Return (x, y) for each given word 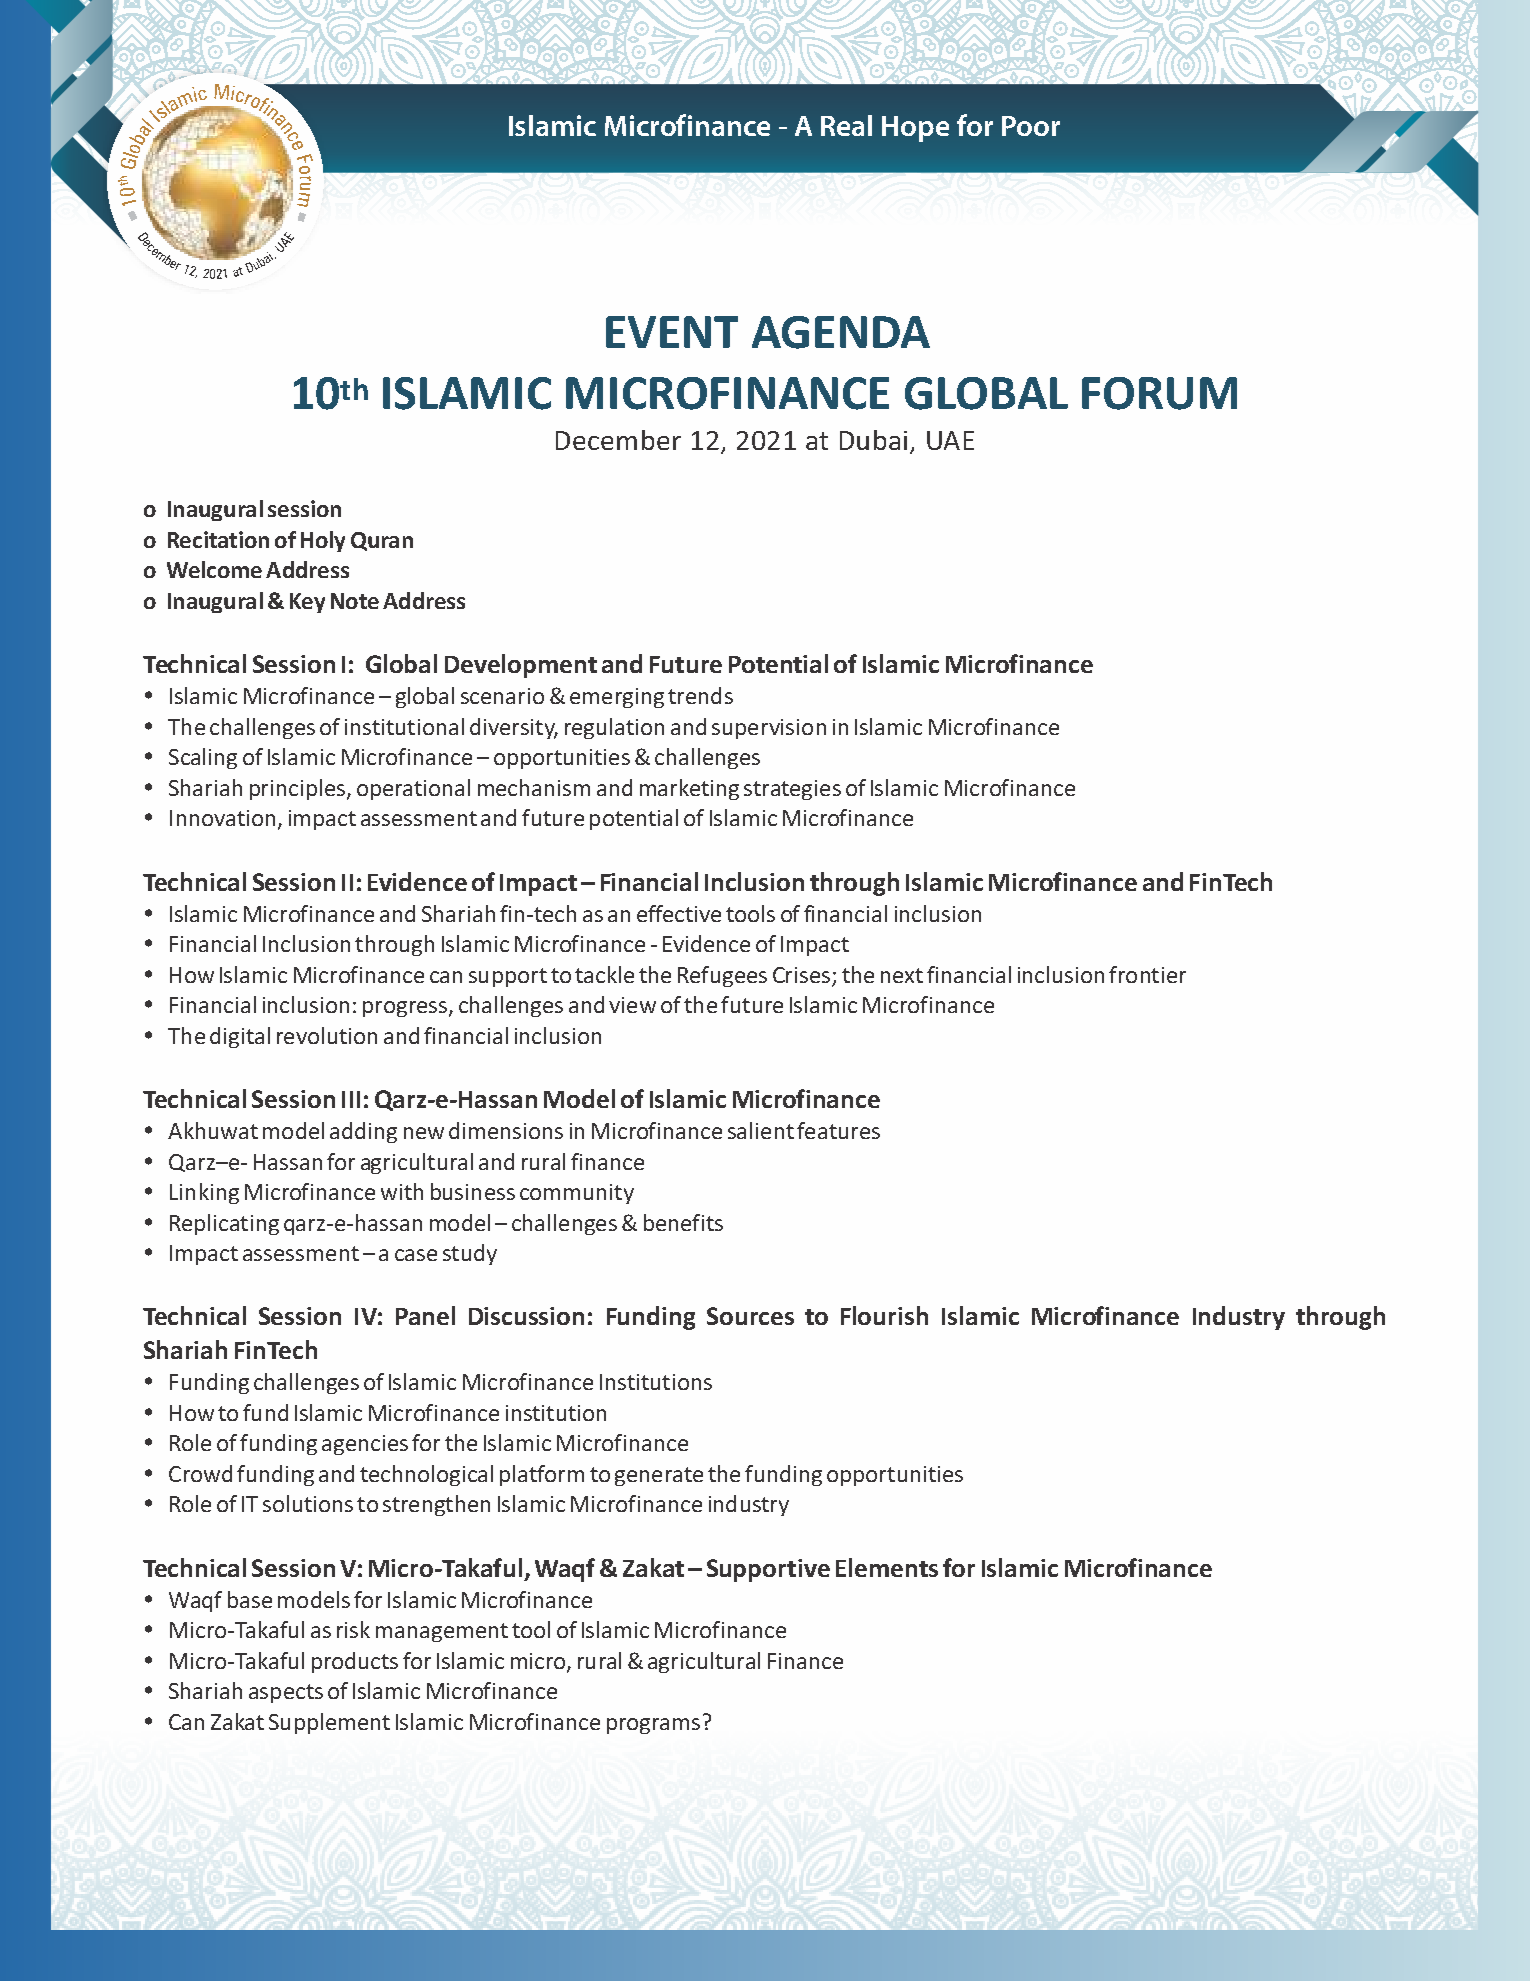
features (838, 1130)
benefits (683, 1222)
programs (653, 1726)
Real (846, 125)
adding (363, 1132)
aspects (286, 1693)
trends (700, 695)
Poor (1031, 126)
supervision (769, 729)
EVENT (672, 332)
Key (307, 603)
